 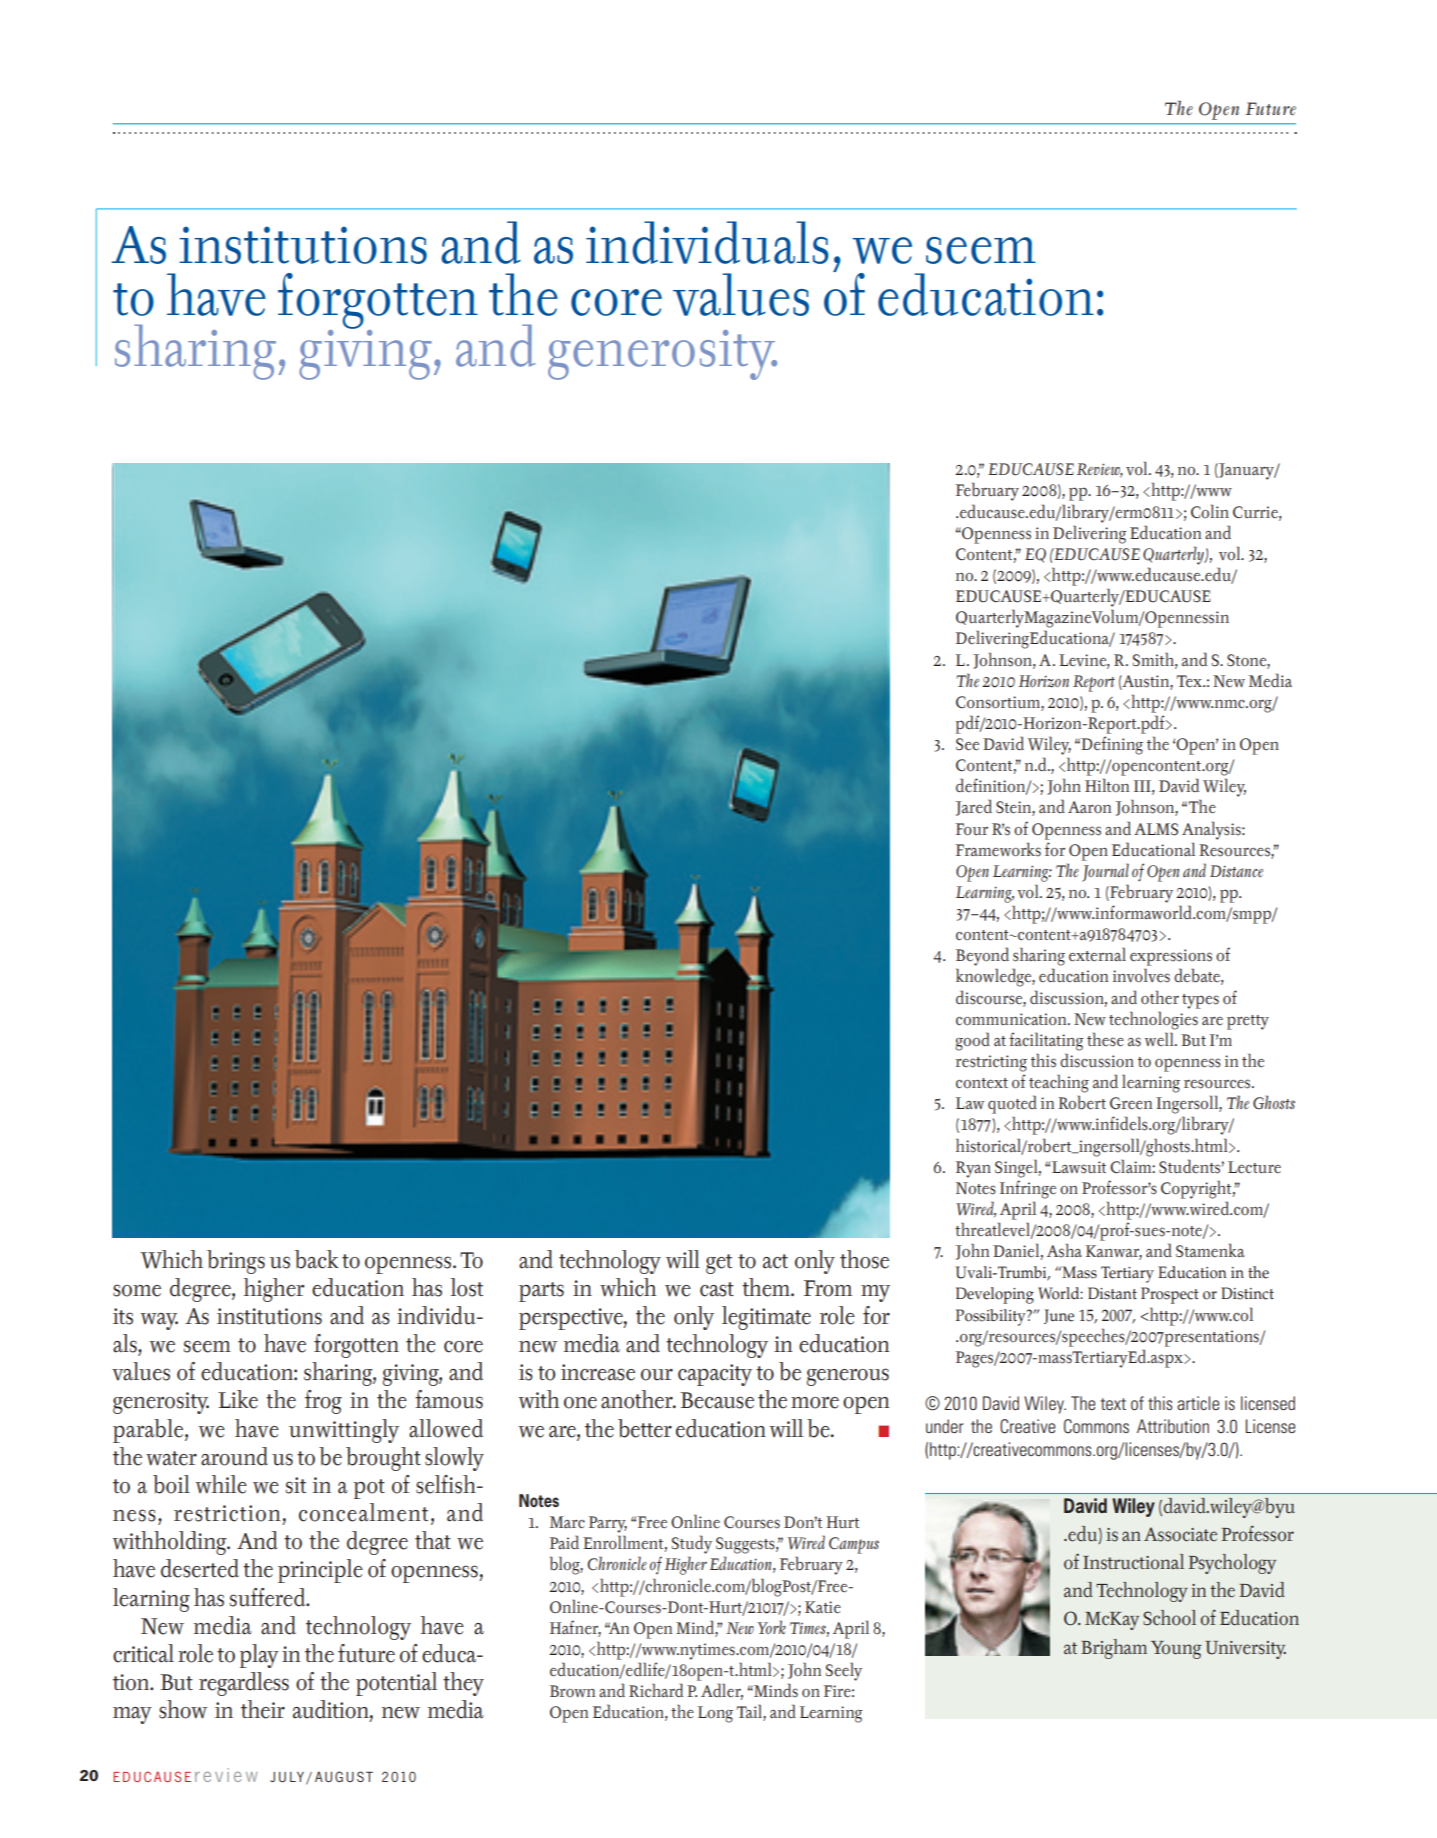 I want to click on Distant, so click(x=1112, y=1293).
